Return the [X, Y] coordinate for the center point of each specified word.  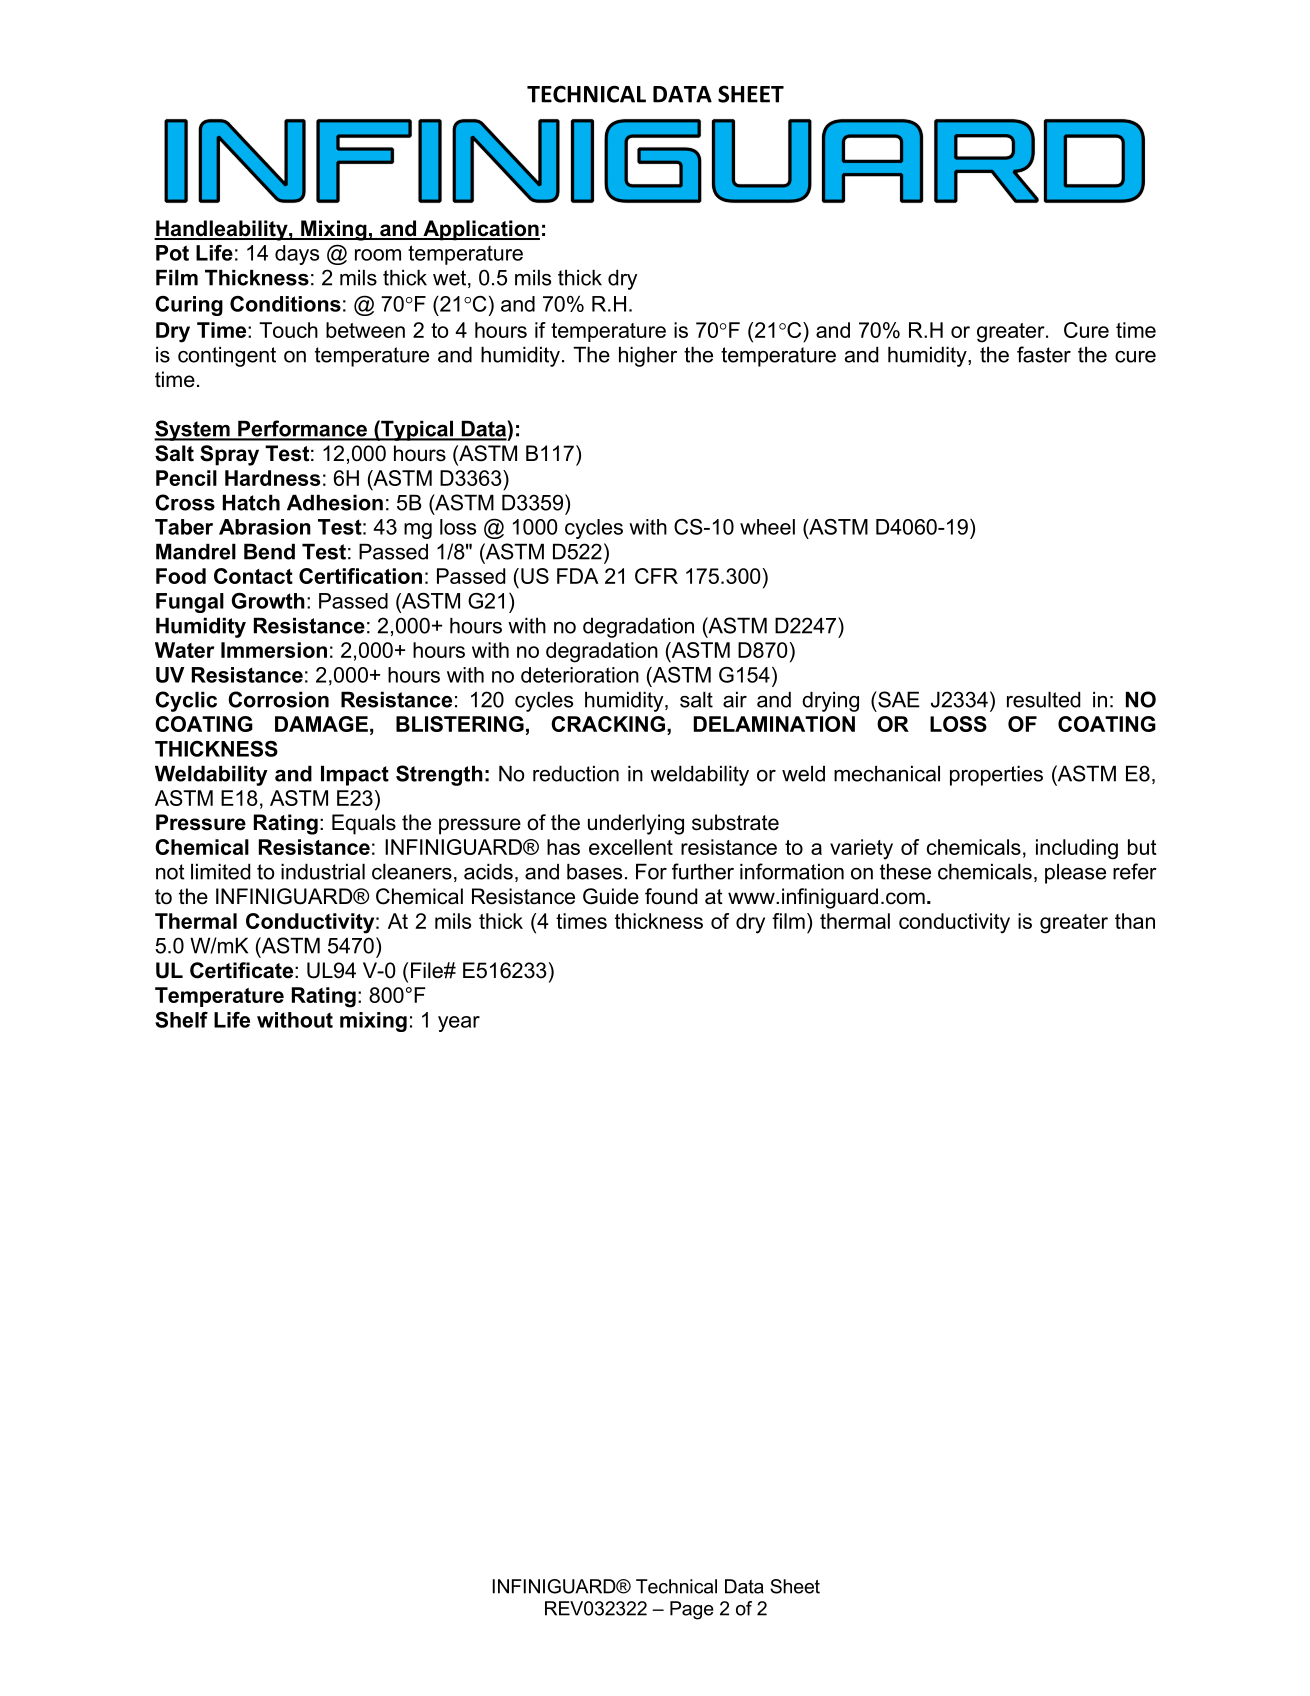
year [459, 1024]
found [671, 896]
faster [1044, 354]
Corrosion [278, 699]
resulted [1043, 699]
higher [648, 356]
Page [692, 1610]
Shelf [181, 1020]
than [1135, 921]
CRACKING [608, 724]
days [297, 255]
